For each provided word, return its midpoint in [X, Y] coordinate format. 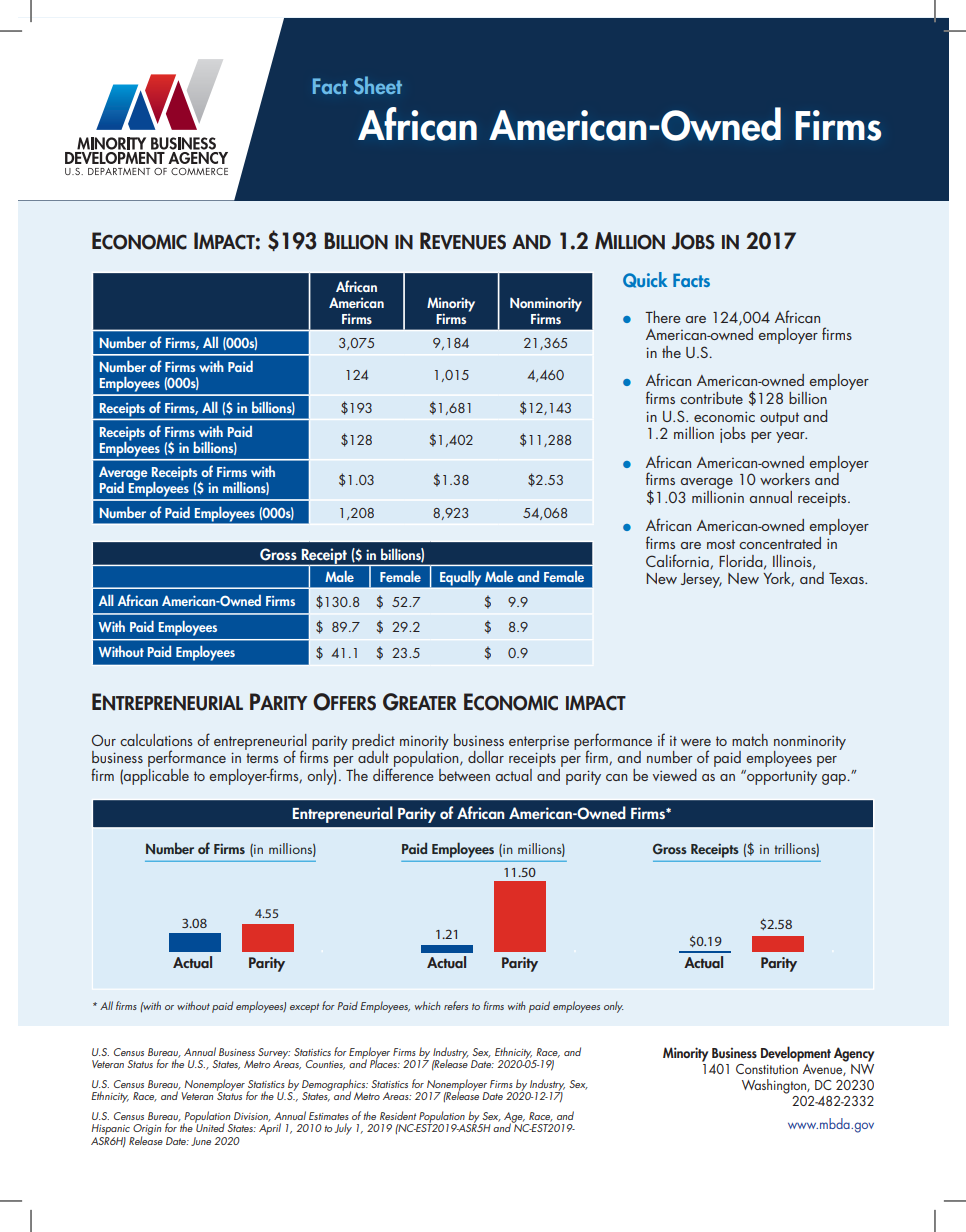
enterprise [539, 742]
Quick [645, 280]
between [464, 775]
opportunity [781, 777]
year [791, 437]
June [201, 1141]
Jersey [701, 580]
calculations [156, 740]
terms [262, 758]
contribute [711, 398]
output [779, 419]
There [662, 317]
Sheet [378, 85]
